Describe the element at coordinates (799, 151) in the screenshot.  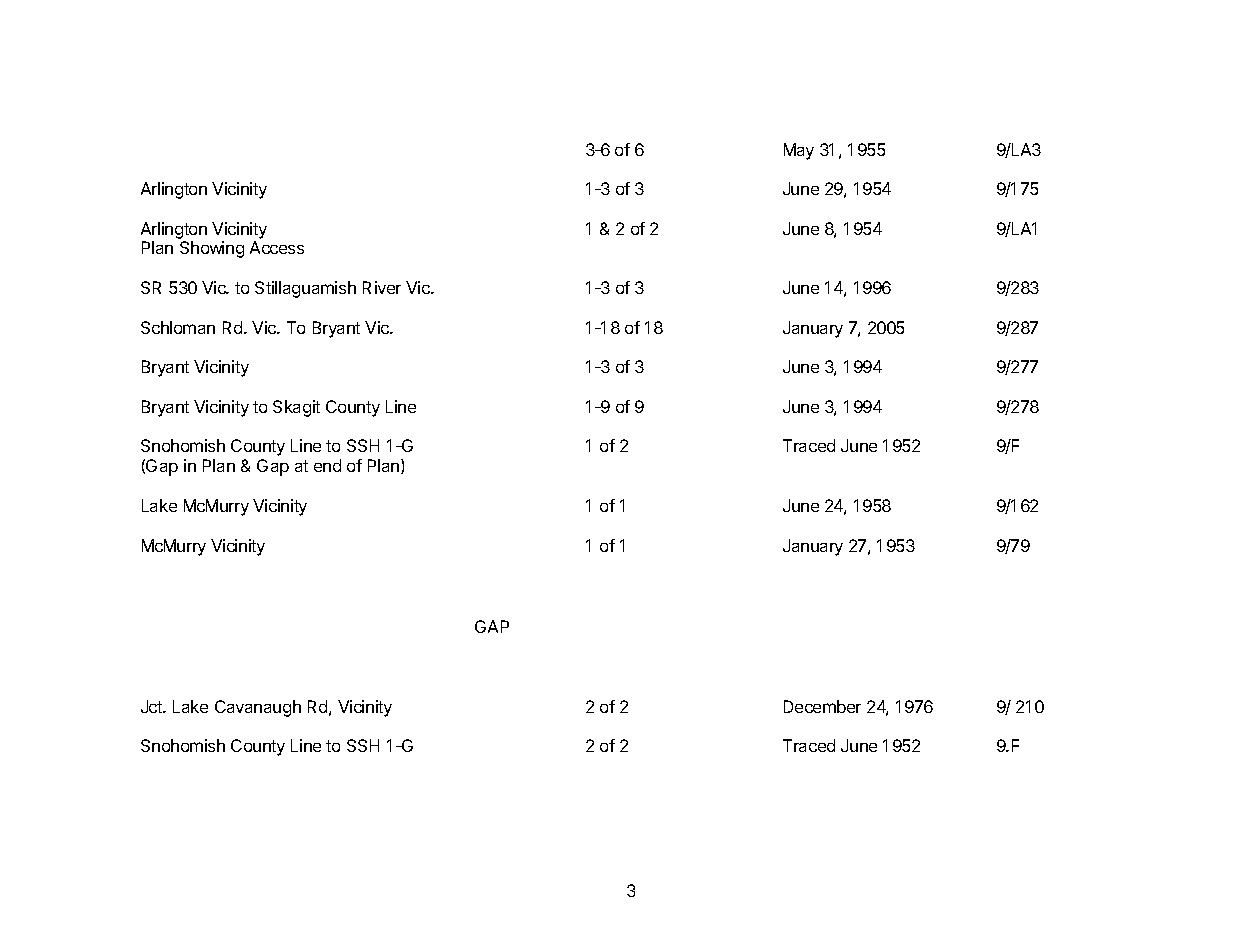
I see `May` at that location.
